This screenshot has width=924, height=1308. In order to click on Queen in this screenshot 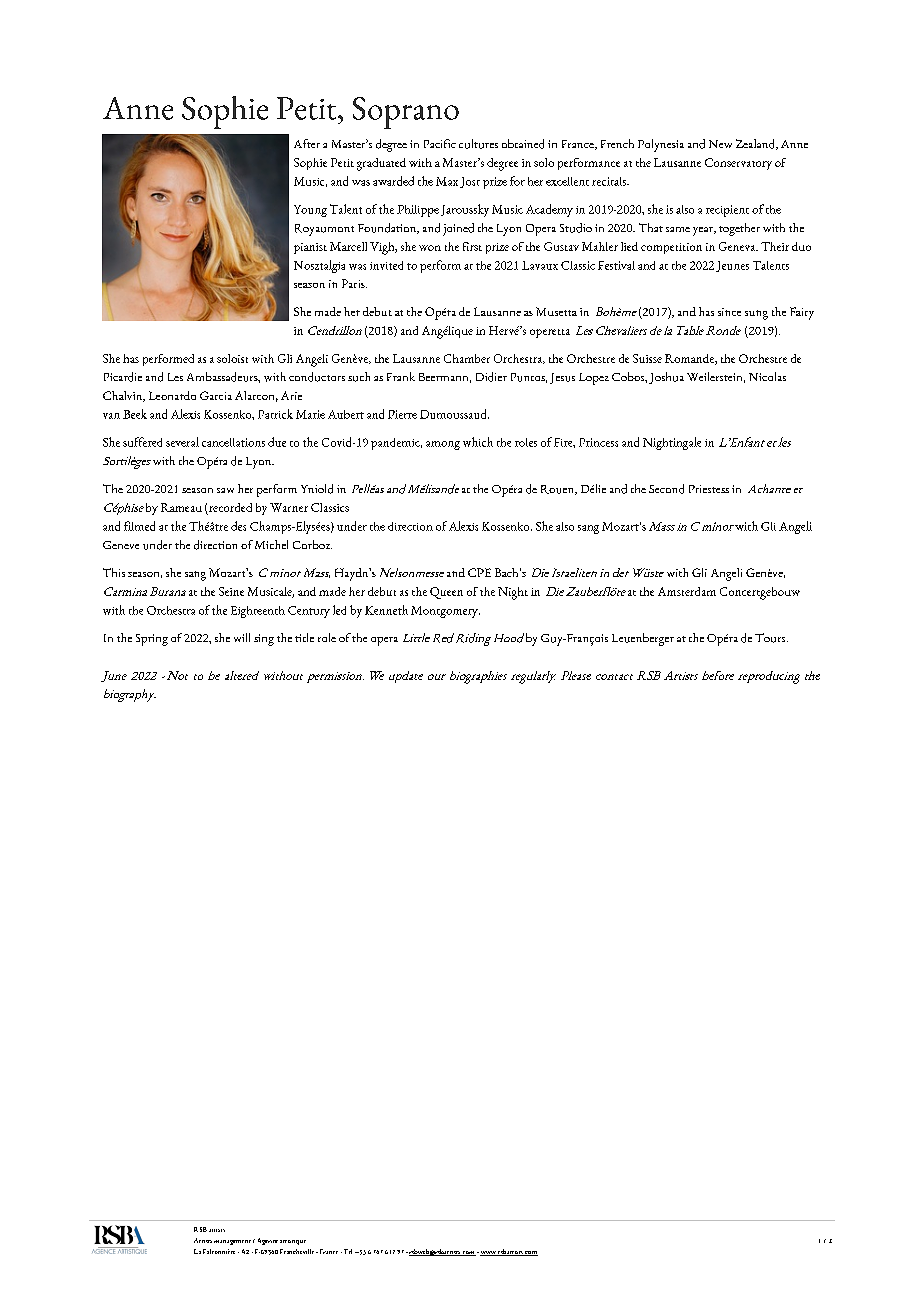, I will do `click(446, 593)`.
